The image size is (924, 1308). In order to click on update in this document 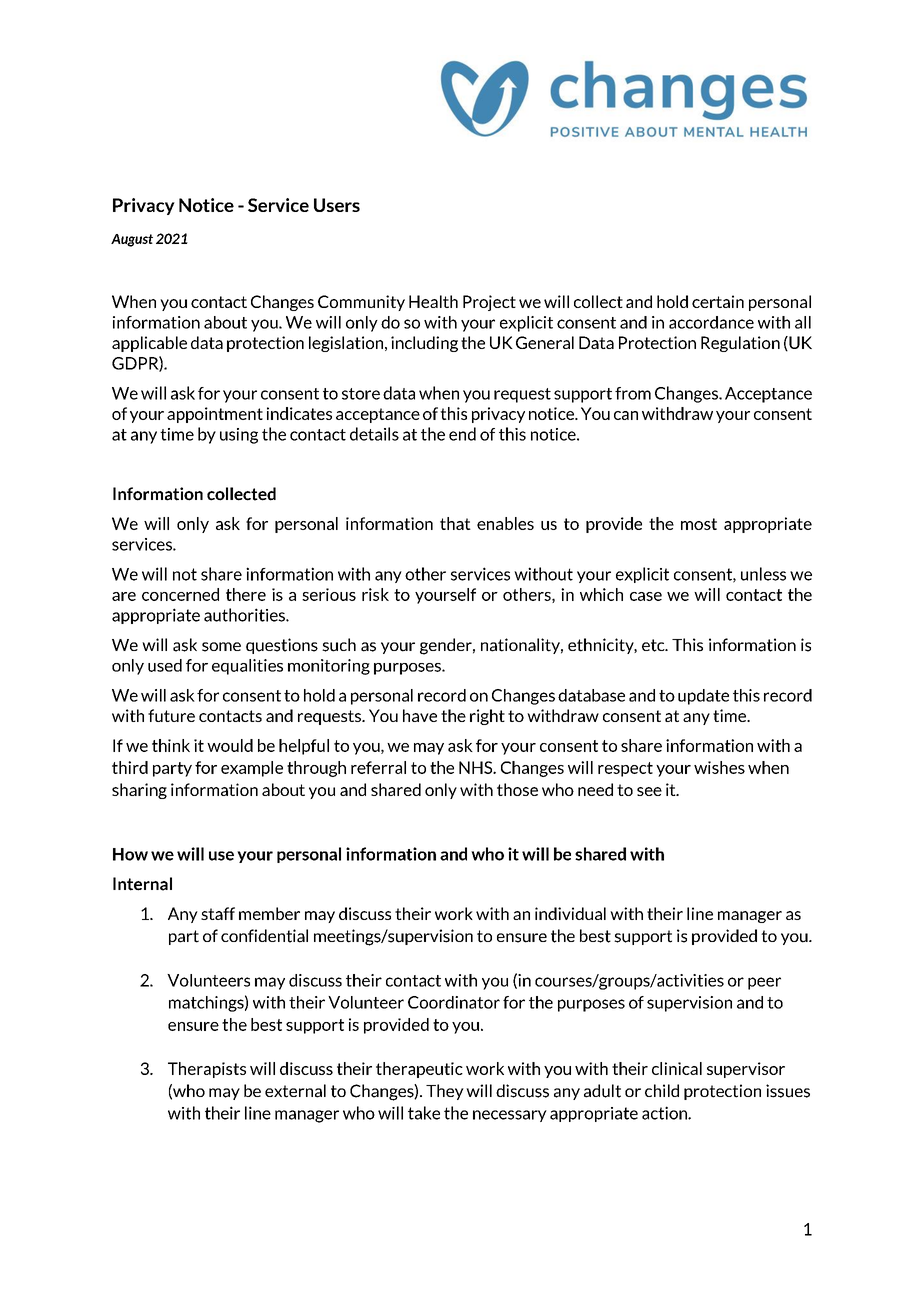, I will do `click(703, 697)`.
